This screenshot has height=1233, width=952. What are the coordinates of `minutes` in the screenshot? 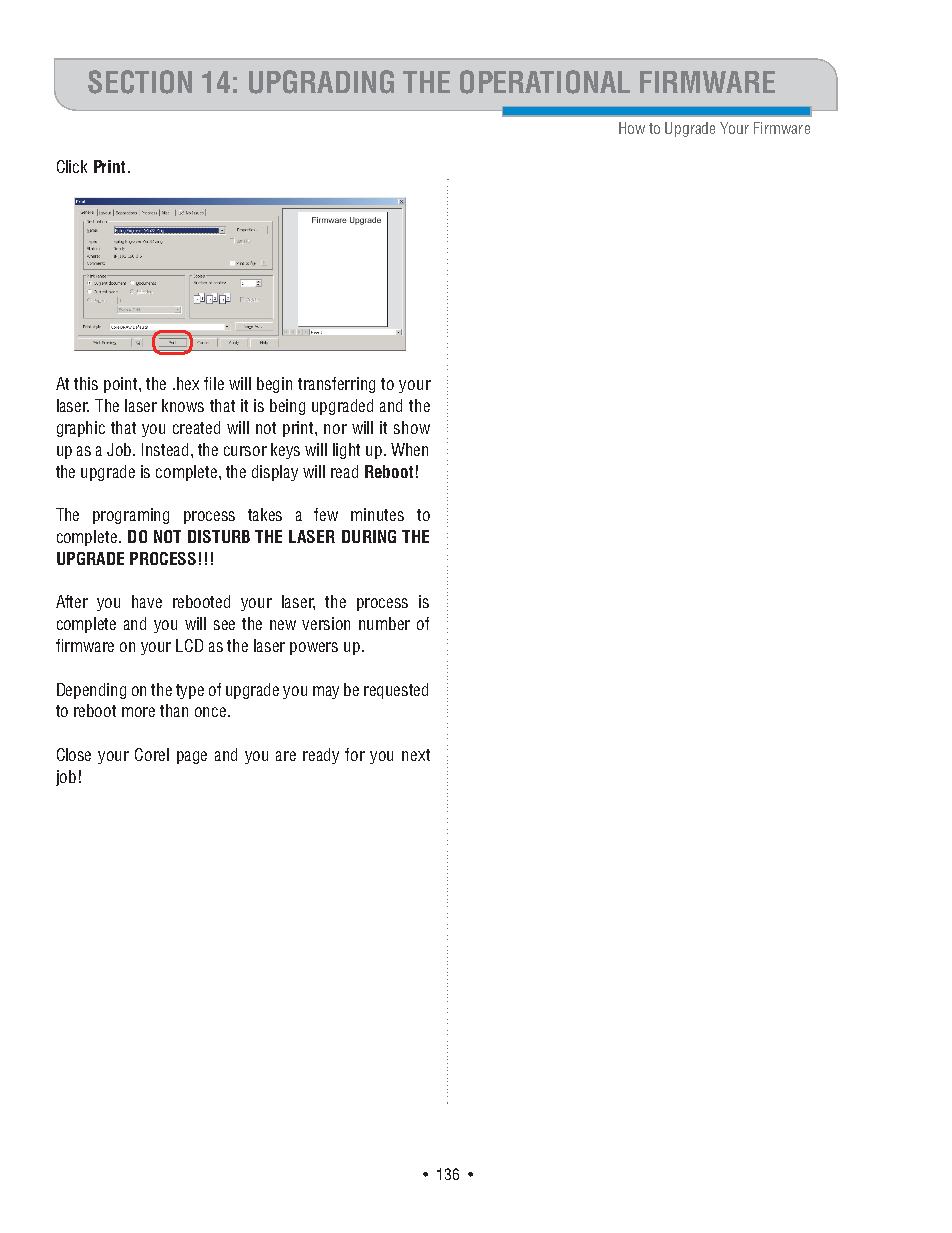 It's located at (377, 514).
